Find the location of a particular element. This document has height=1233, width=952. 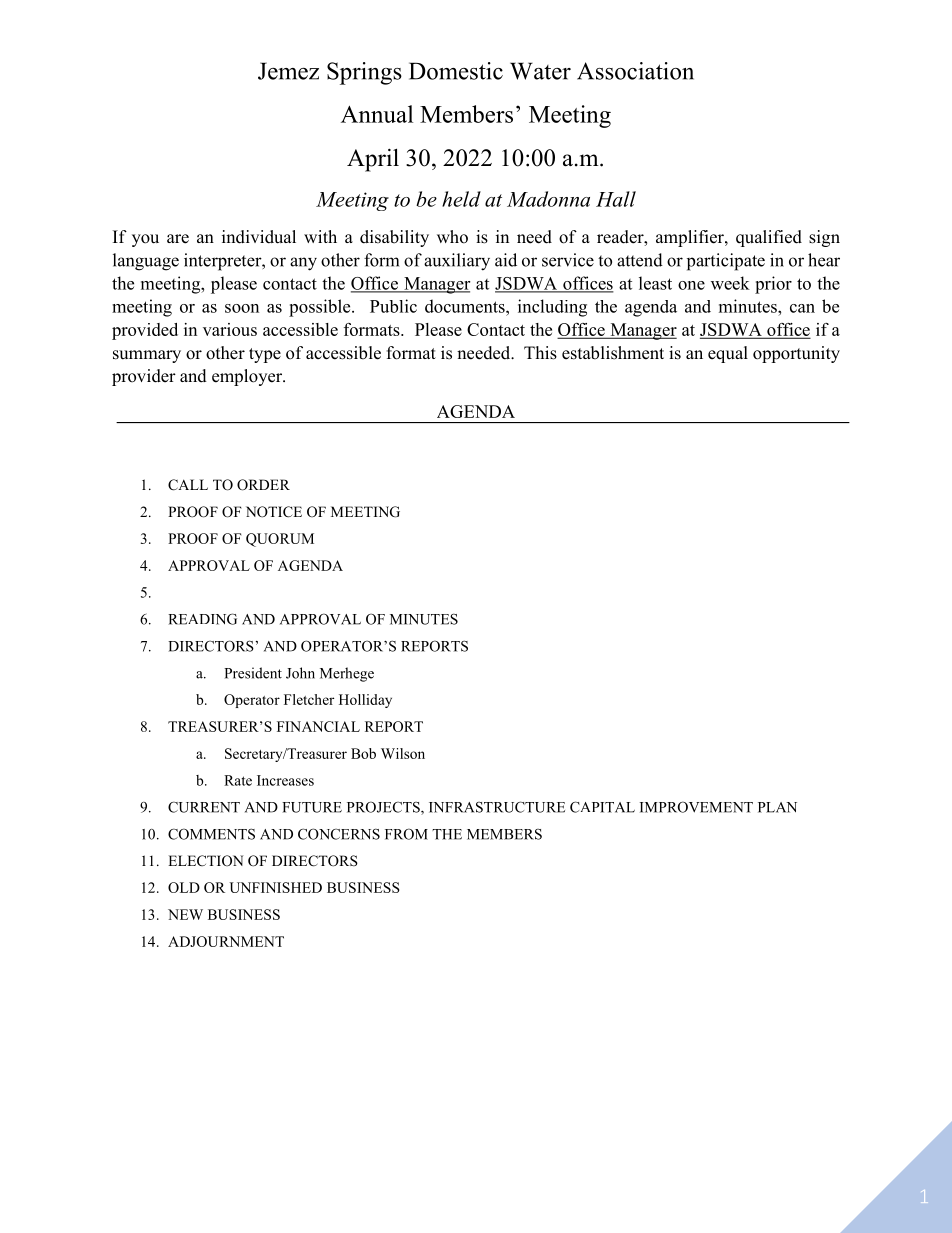

equal is located at coordinates (728, 354).
